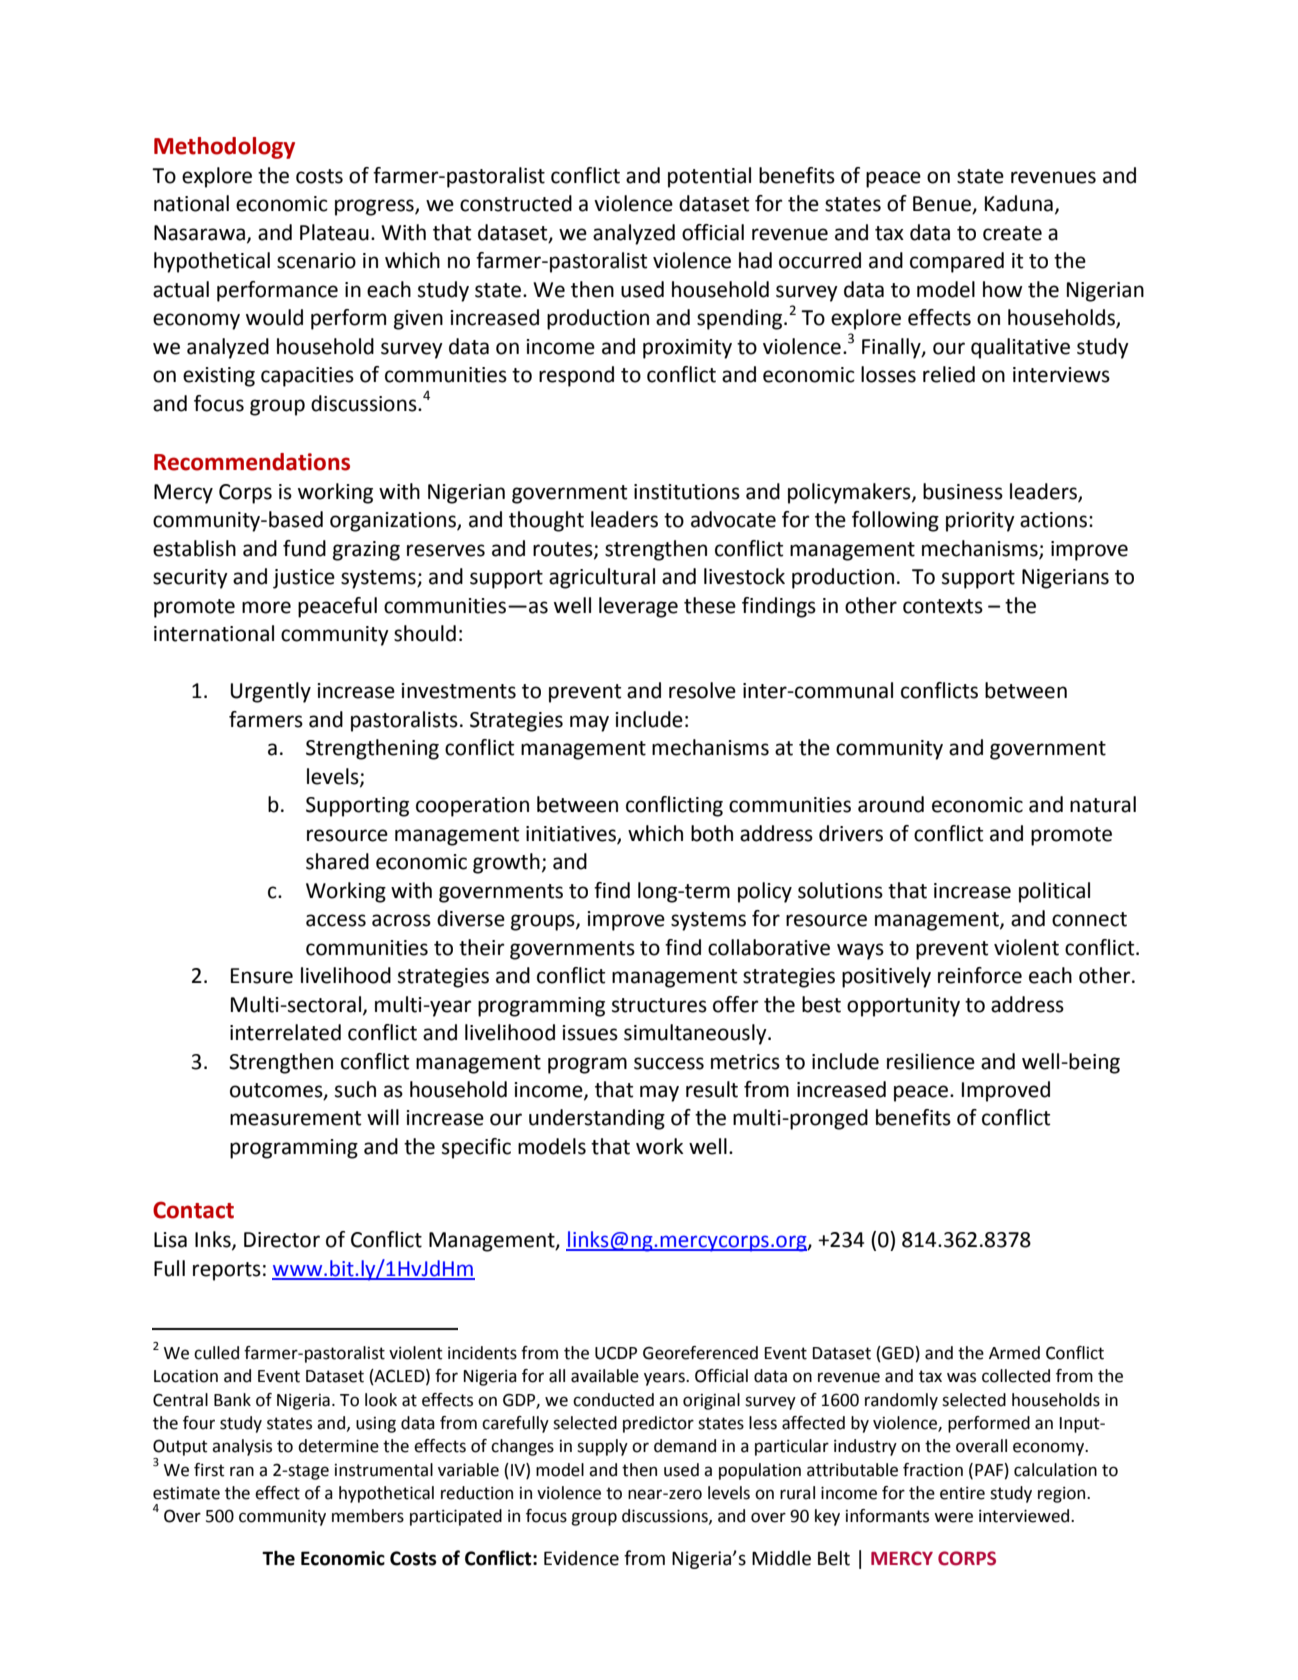 The image size is (1298, 1680). Describe the element at coordinates (337, 861) in the image. I see `shared` at that location.
